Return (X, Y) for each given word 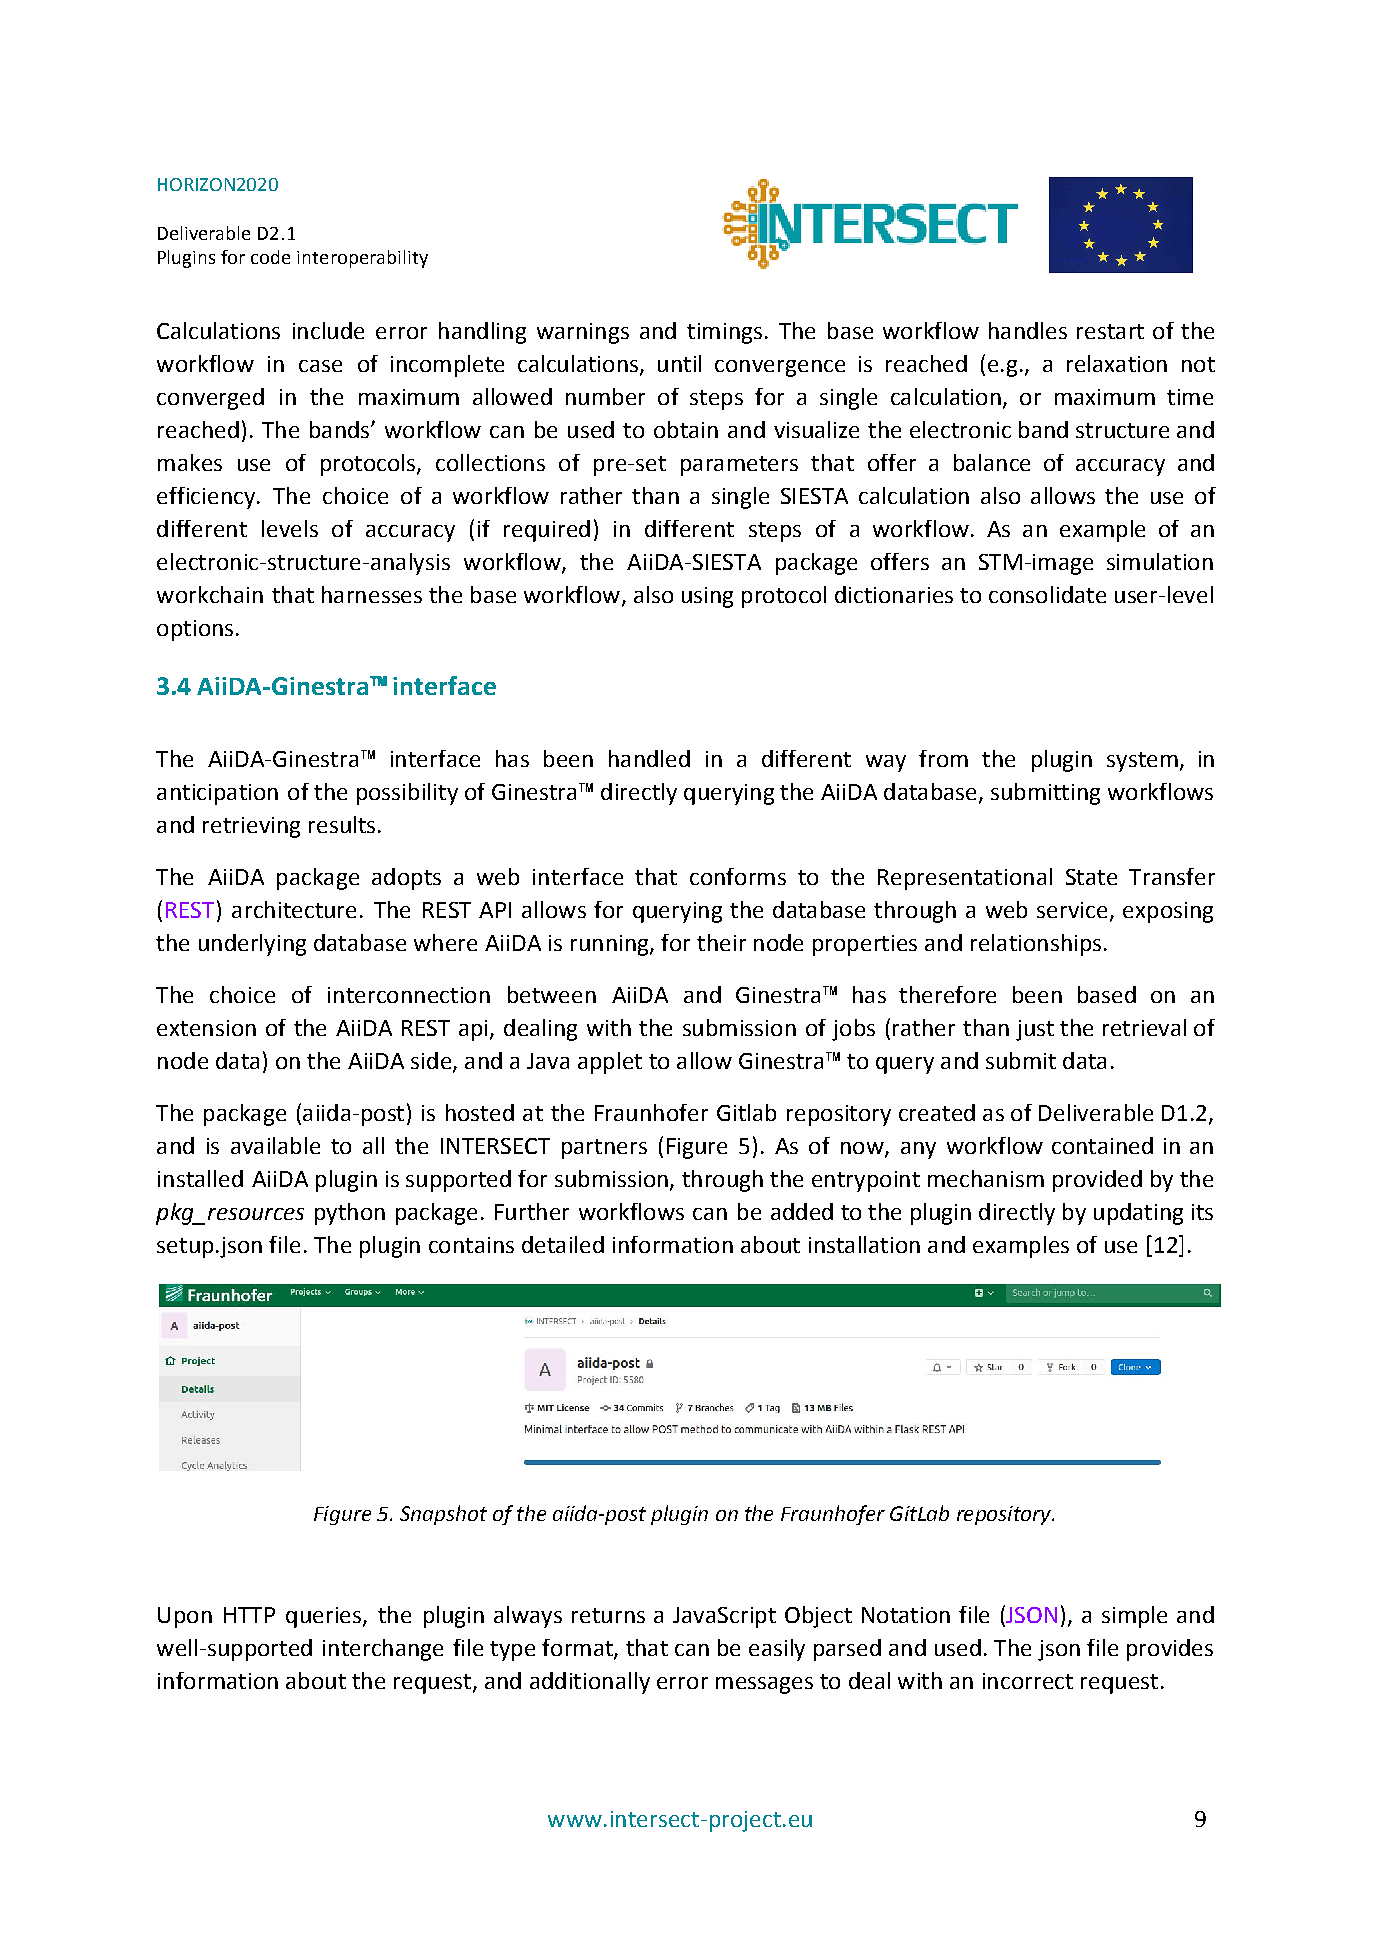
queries (325, 1617)
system (1142, 762)
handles (1028, 330)
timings (724, 333)
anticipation (217, 794)
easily (777, 1650)
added (802, 1211)
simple (1134, 1617)
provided (1097, 1181)
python (350, 1214)
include (328, 330)
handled (649, 758)
